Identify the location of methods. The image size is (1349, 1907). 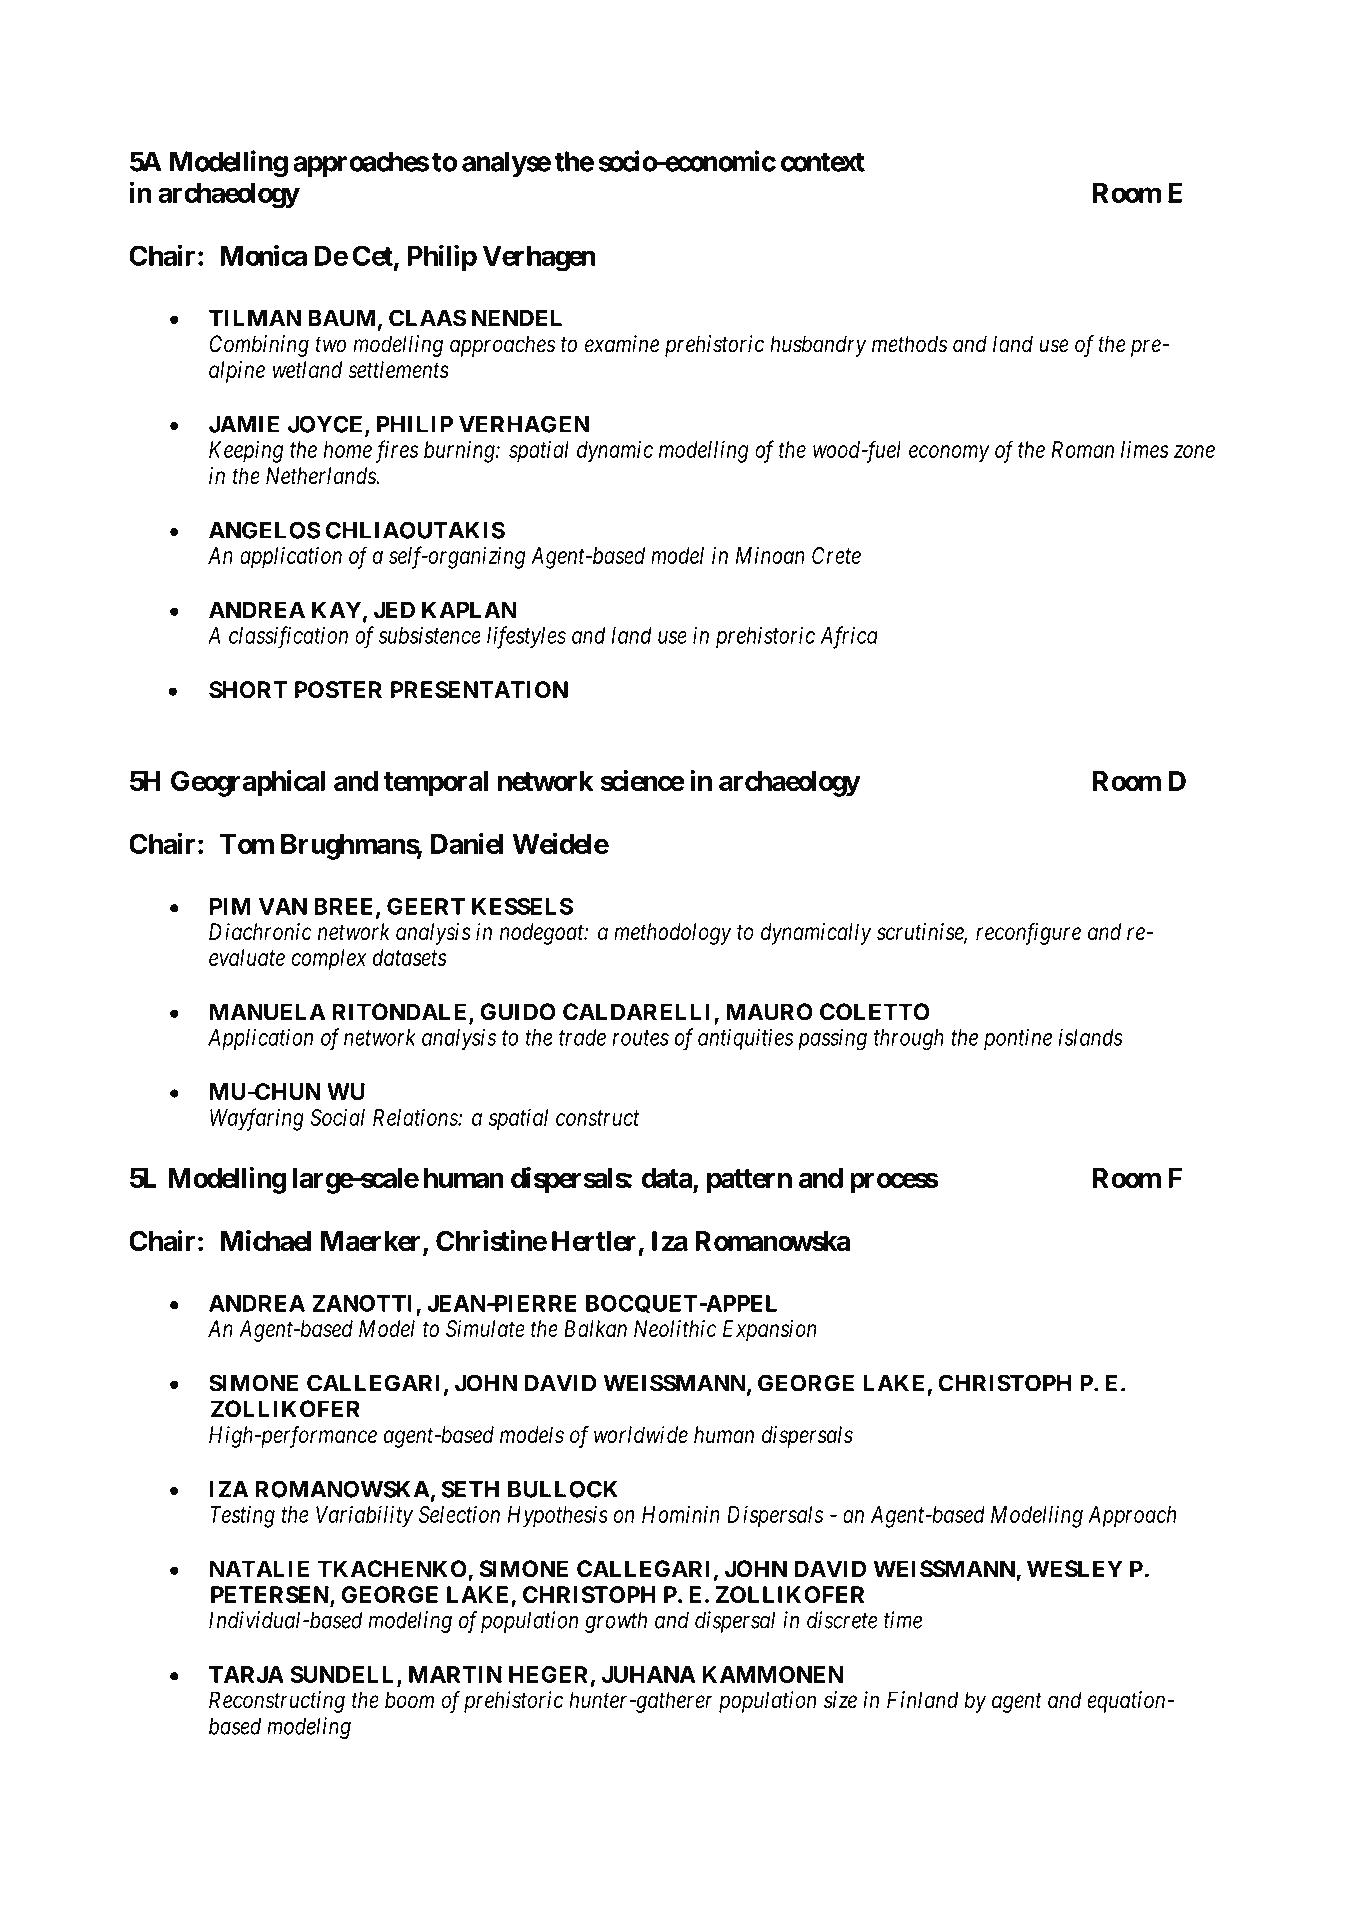
(909, 344).
